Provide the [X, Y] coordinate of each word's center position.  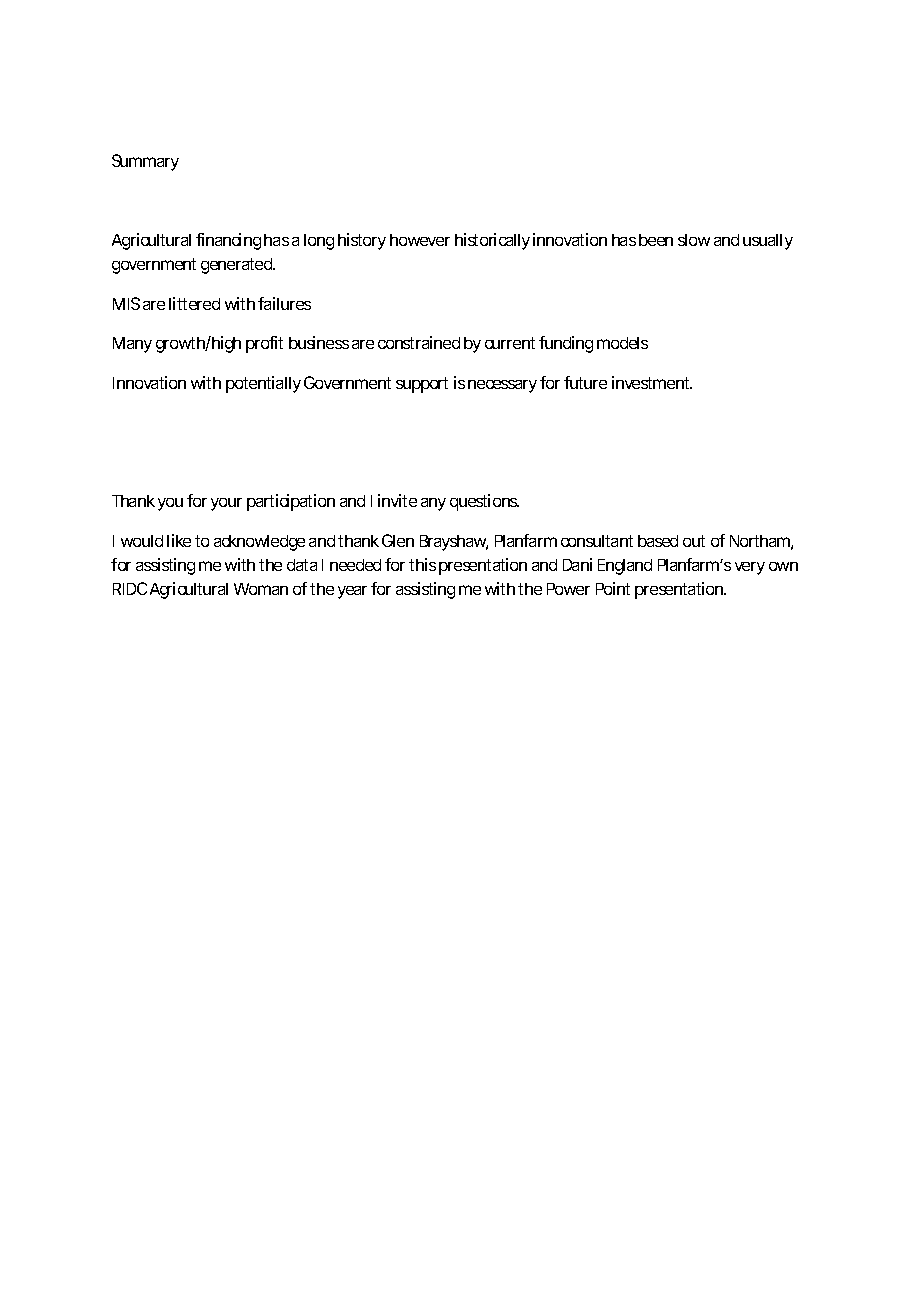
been [656, 240]
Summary [145, 162]
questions [484, 502]
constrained [419, 342]
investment [652, 382]
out [694, 541]
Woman [261, 589]
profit [264, 344]
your [226, 504]
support [422, 385]
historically [492, 241]
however [420, 240]
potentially [263, 384]
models [622, 343]
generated [236, 266]
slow [694, 240]
